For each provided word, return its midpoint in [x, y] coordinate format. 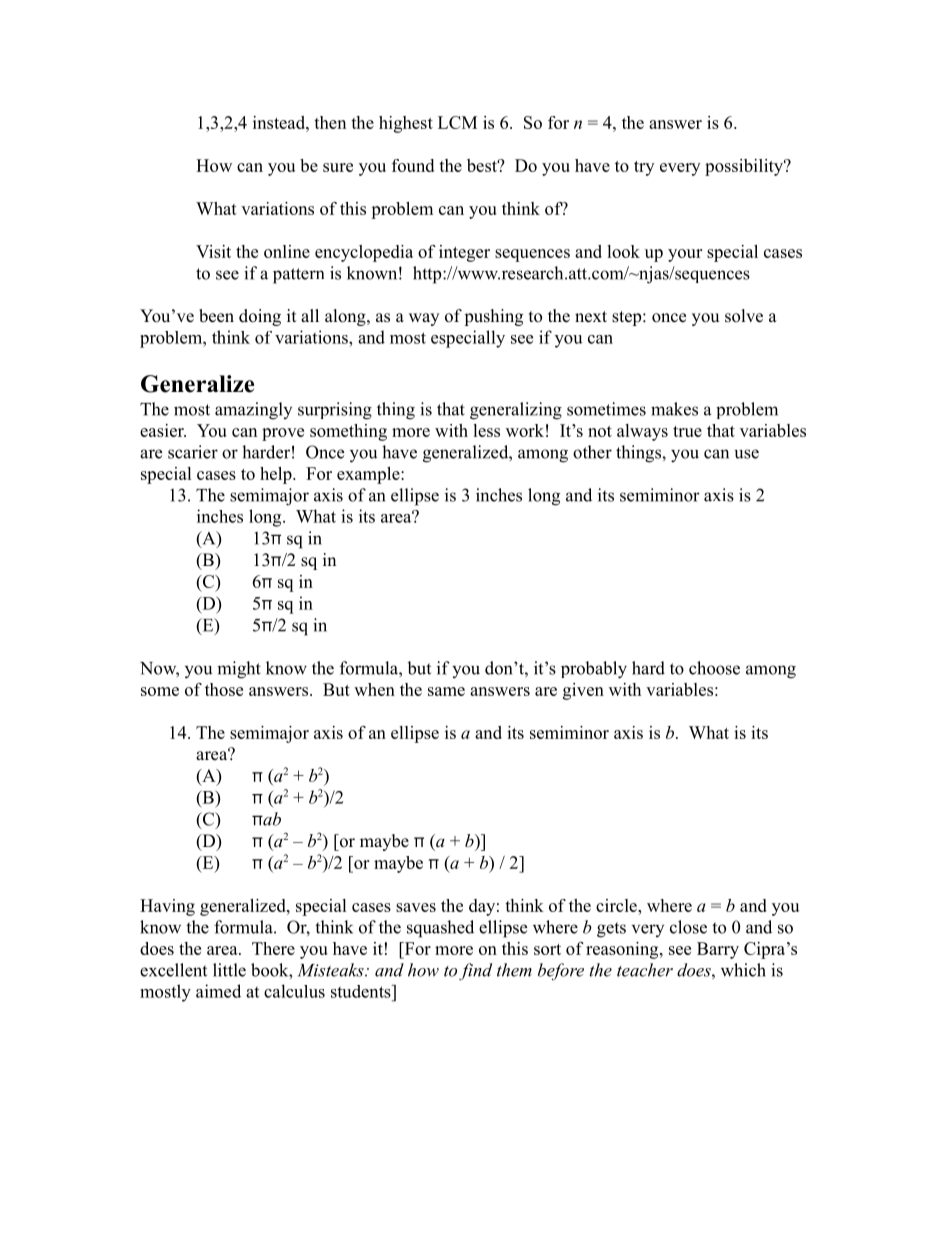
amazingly [253, 411]
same [446, 691]
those [224, 689]
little [229, 970]
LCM [457, 122]
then [330, 122]
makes [674, 409]
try [644, 168]
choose [714, 668]
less [486, 430]
